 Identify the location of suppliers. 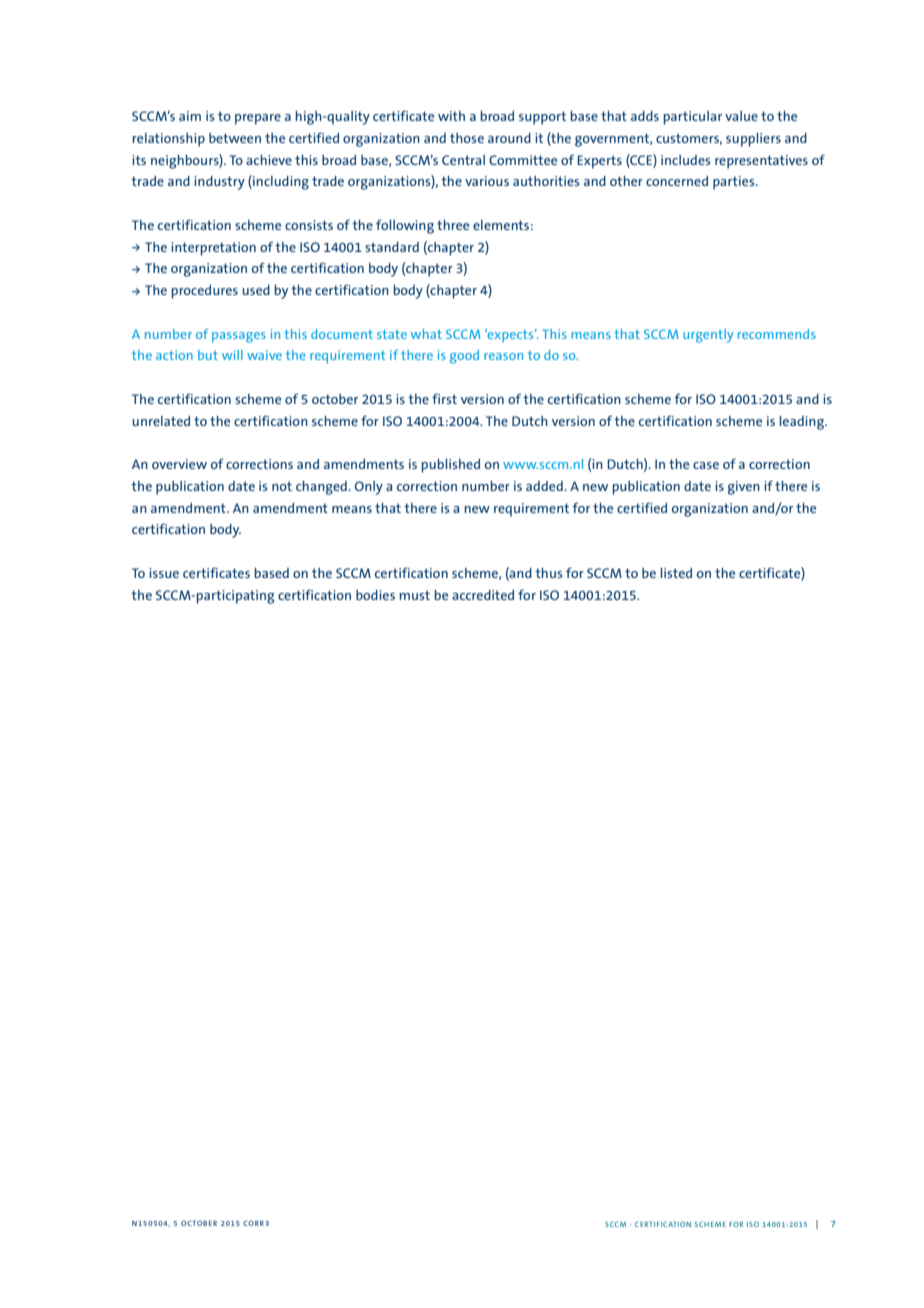
(753, 140).
